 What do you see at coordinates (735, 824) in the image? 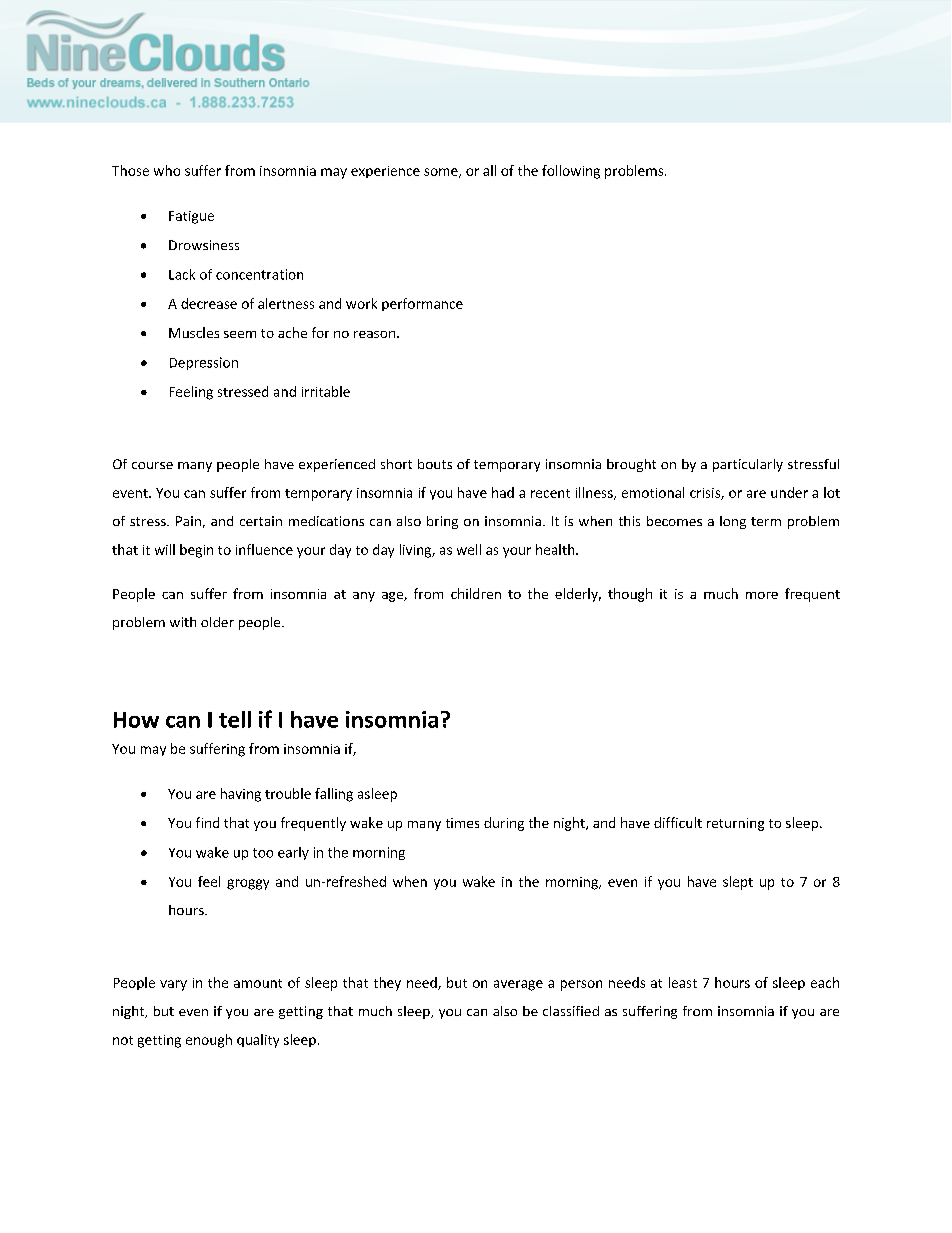
I see `returning` at bounding box center [735, 824].
